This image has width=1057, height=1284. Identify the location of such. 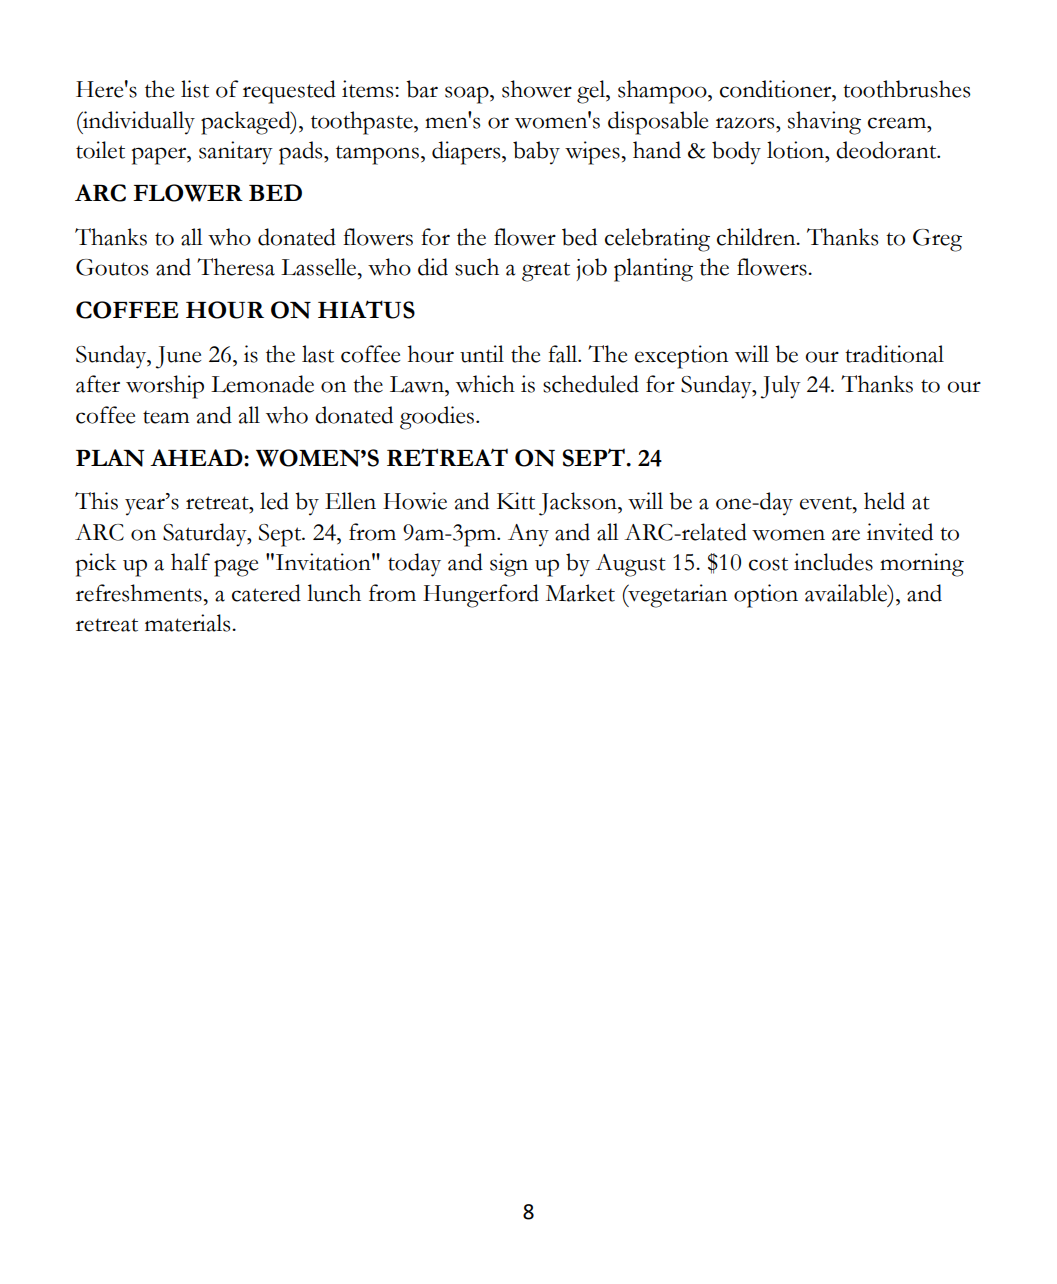
(477, 267).
